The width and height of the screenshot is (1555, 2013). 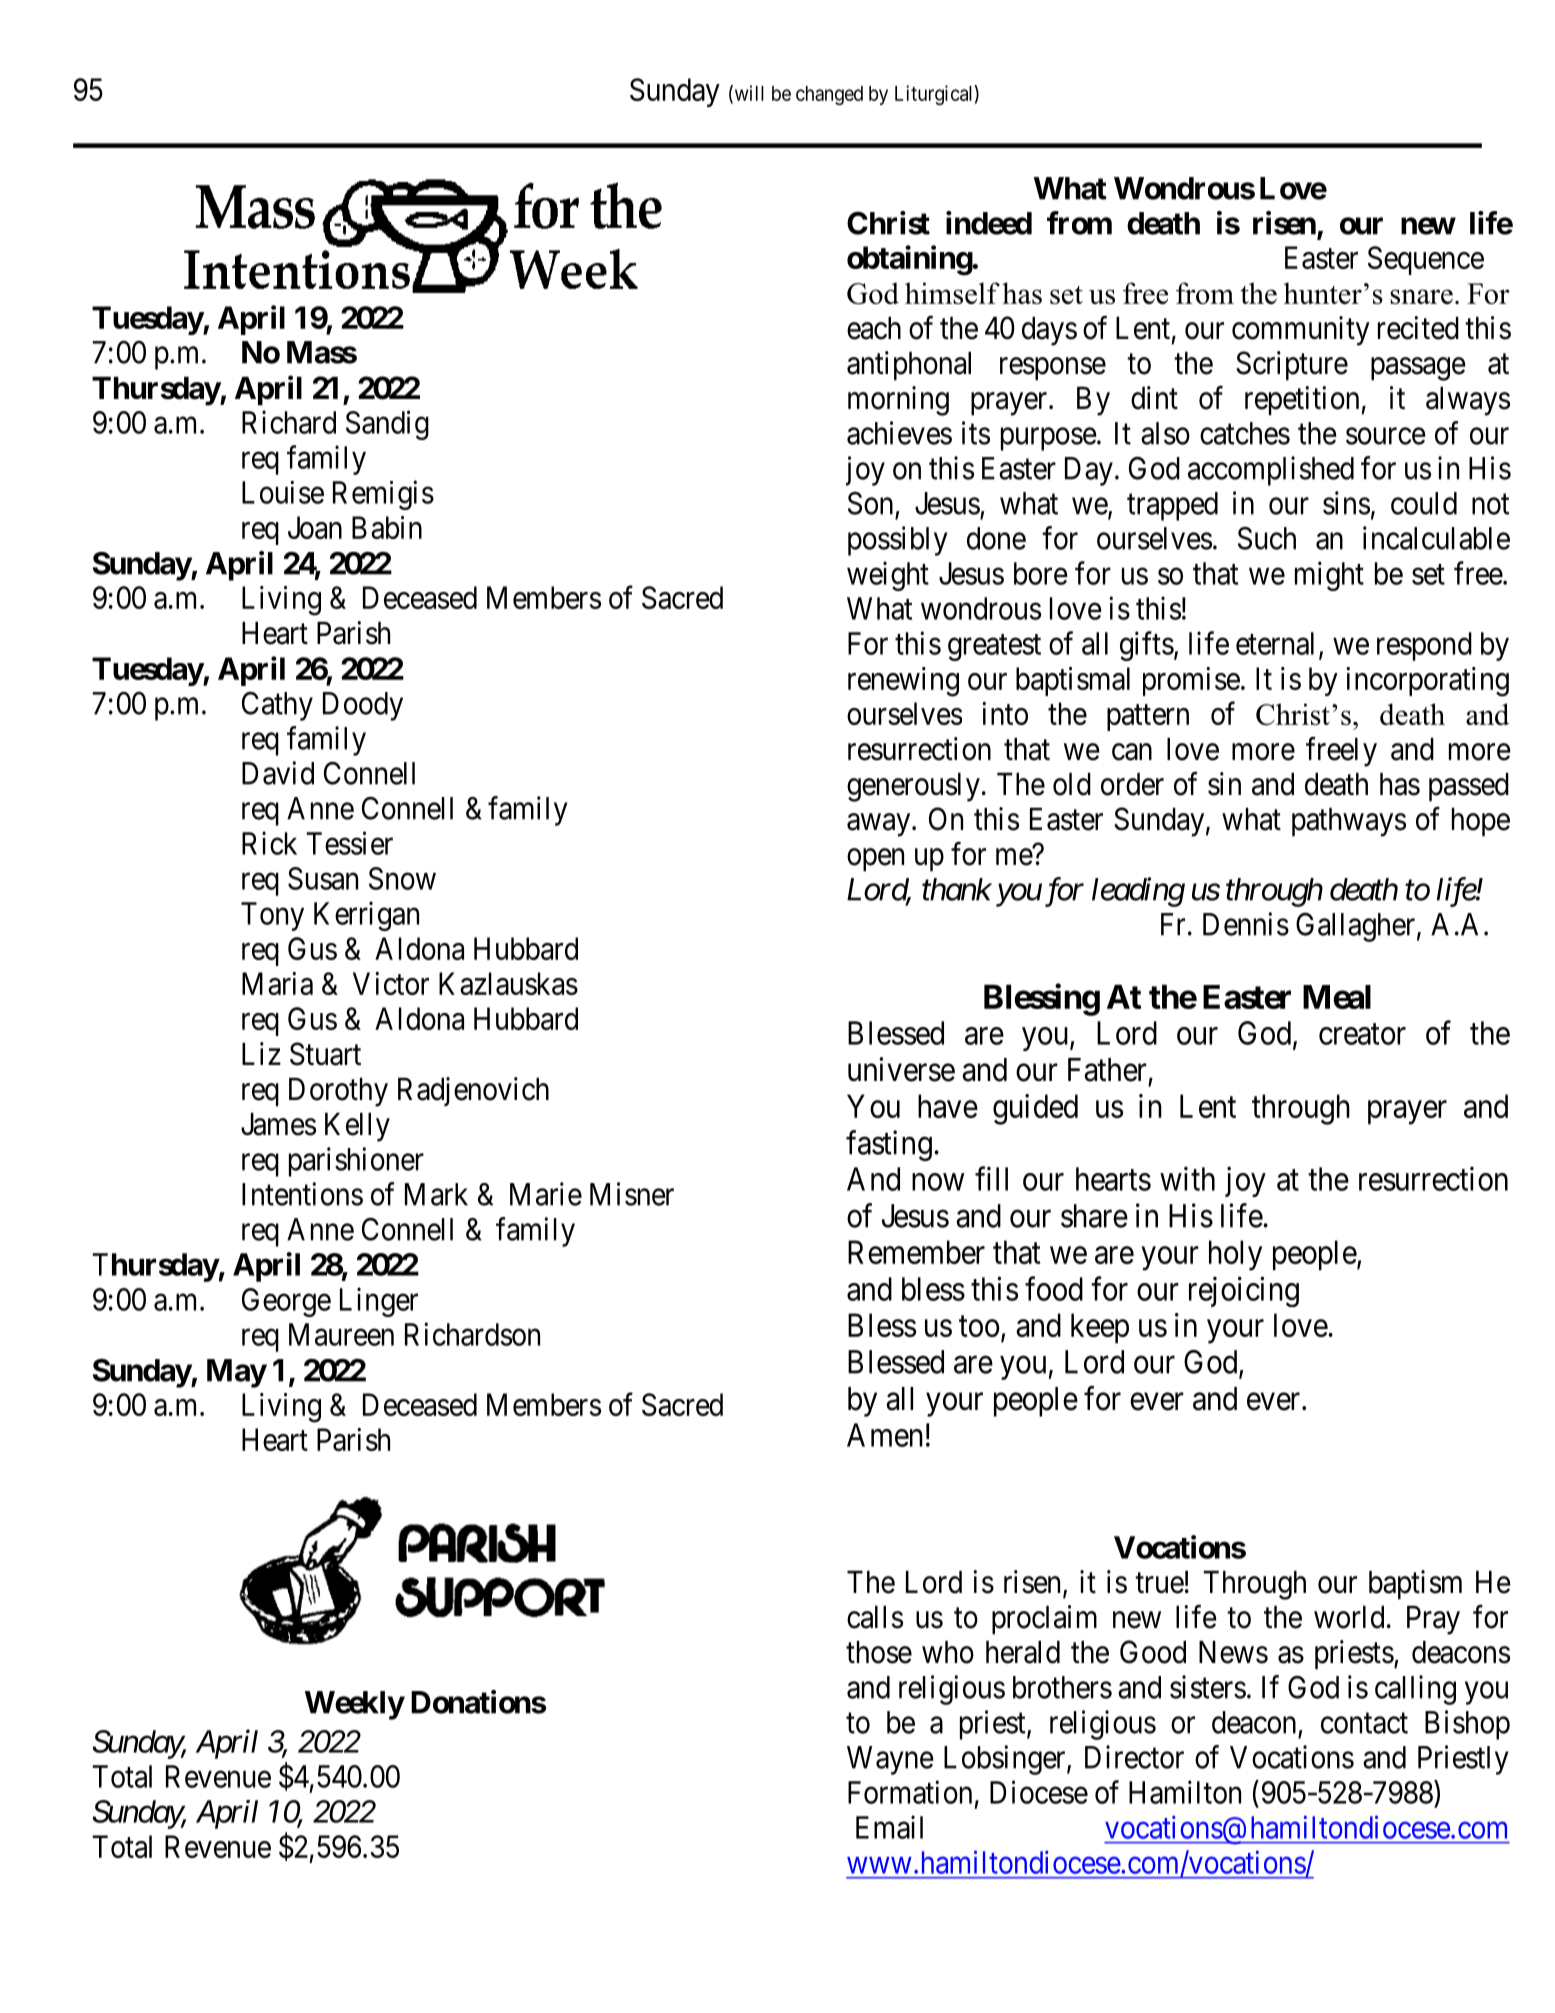 I want to click on holy, so click(x=1235, y=1255).
